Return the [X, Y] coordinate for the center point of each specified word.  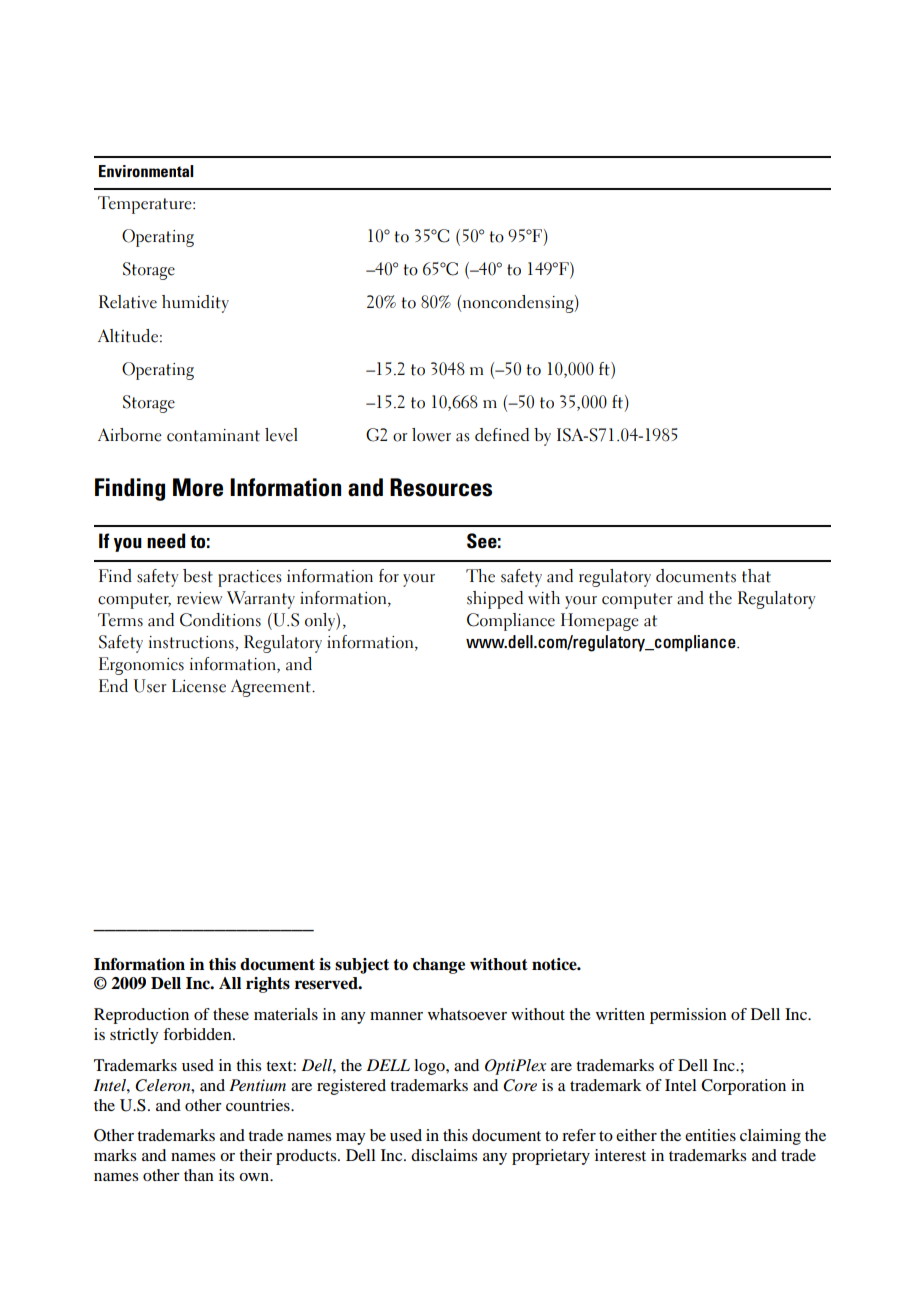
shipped [495, 600]
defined [502, 435]
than [199, 1175]
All [230, 983]
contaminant [213, 435]
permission [688, 1016]
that [756, 576]
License [199, 686]
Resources [441, 487]
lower [431, 435]
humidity [195, 304]
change [439, 966]
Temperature [146, 205]
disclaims [444, 1155]
